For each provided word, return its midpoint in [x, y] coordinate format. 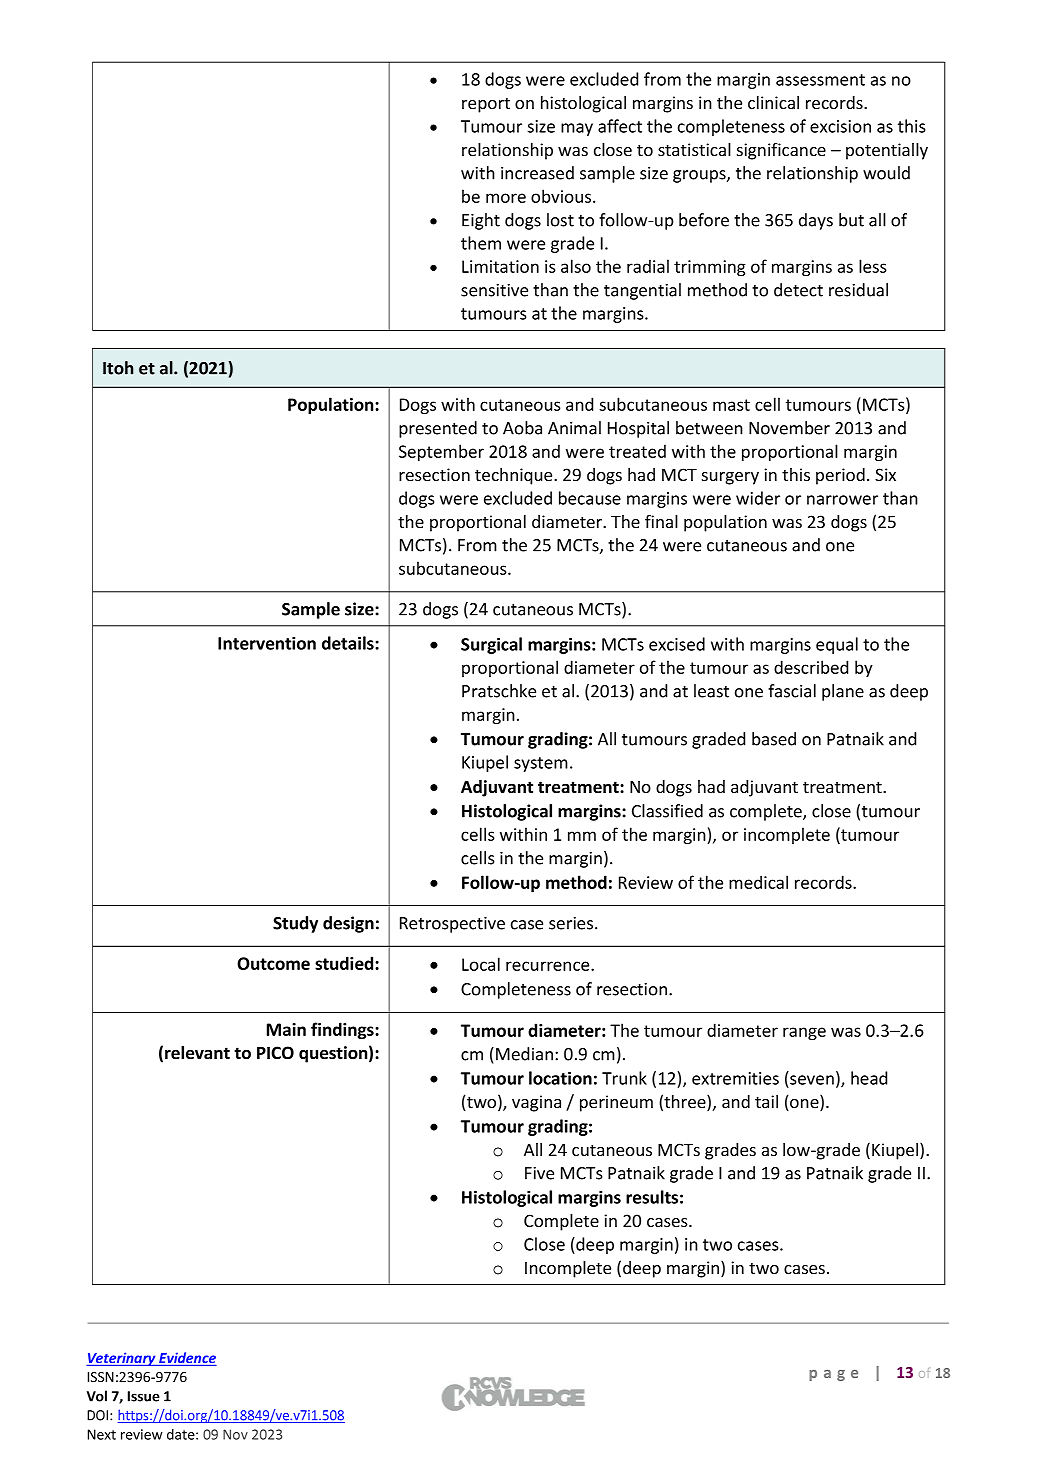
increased [537, 173]
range [804, 1033]
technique [515, 476]
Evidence [187, 1359]
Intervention [267, 643]
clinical [773, 102]
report [486, 105]
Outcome [273, 963]
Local [481, 964]
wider [758, 498]
